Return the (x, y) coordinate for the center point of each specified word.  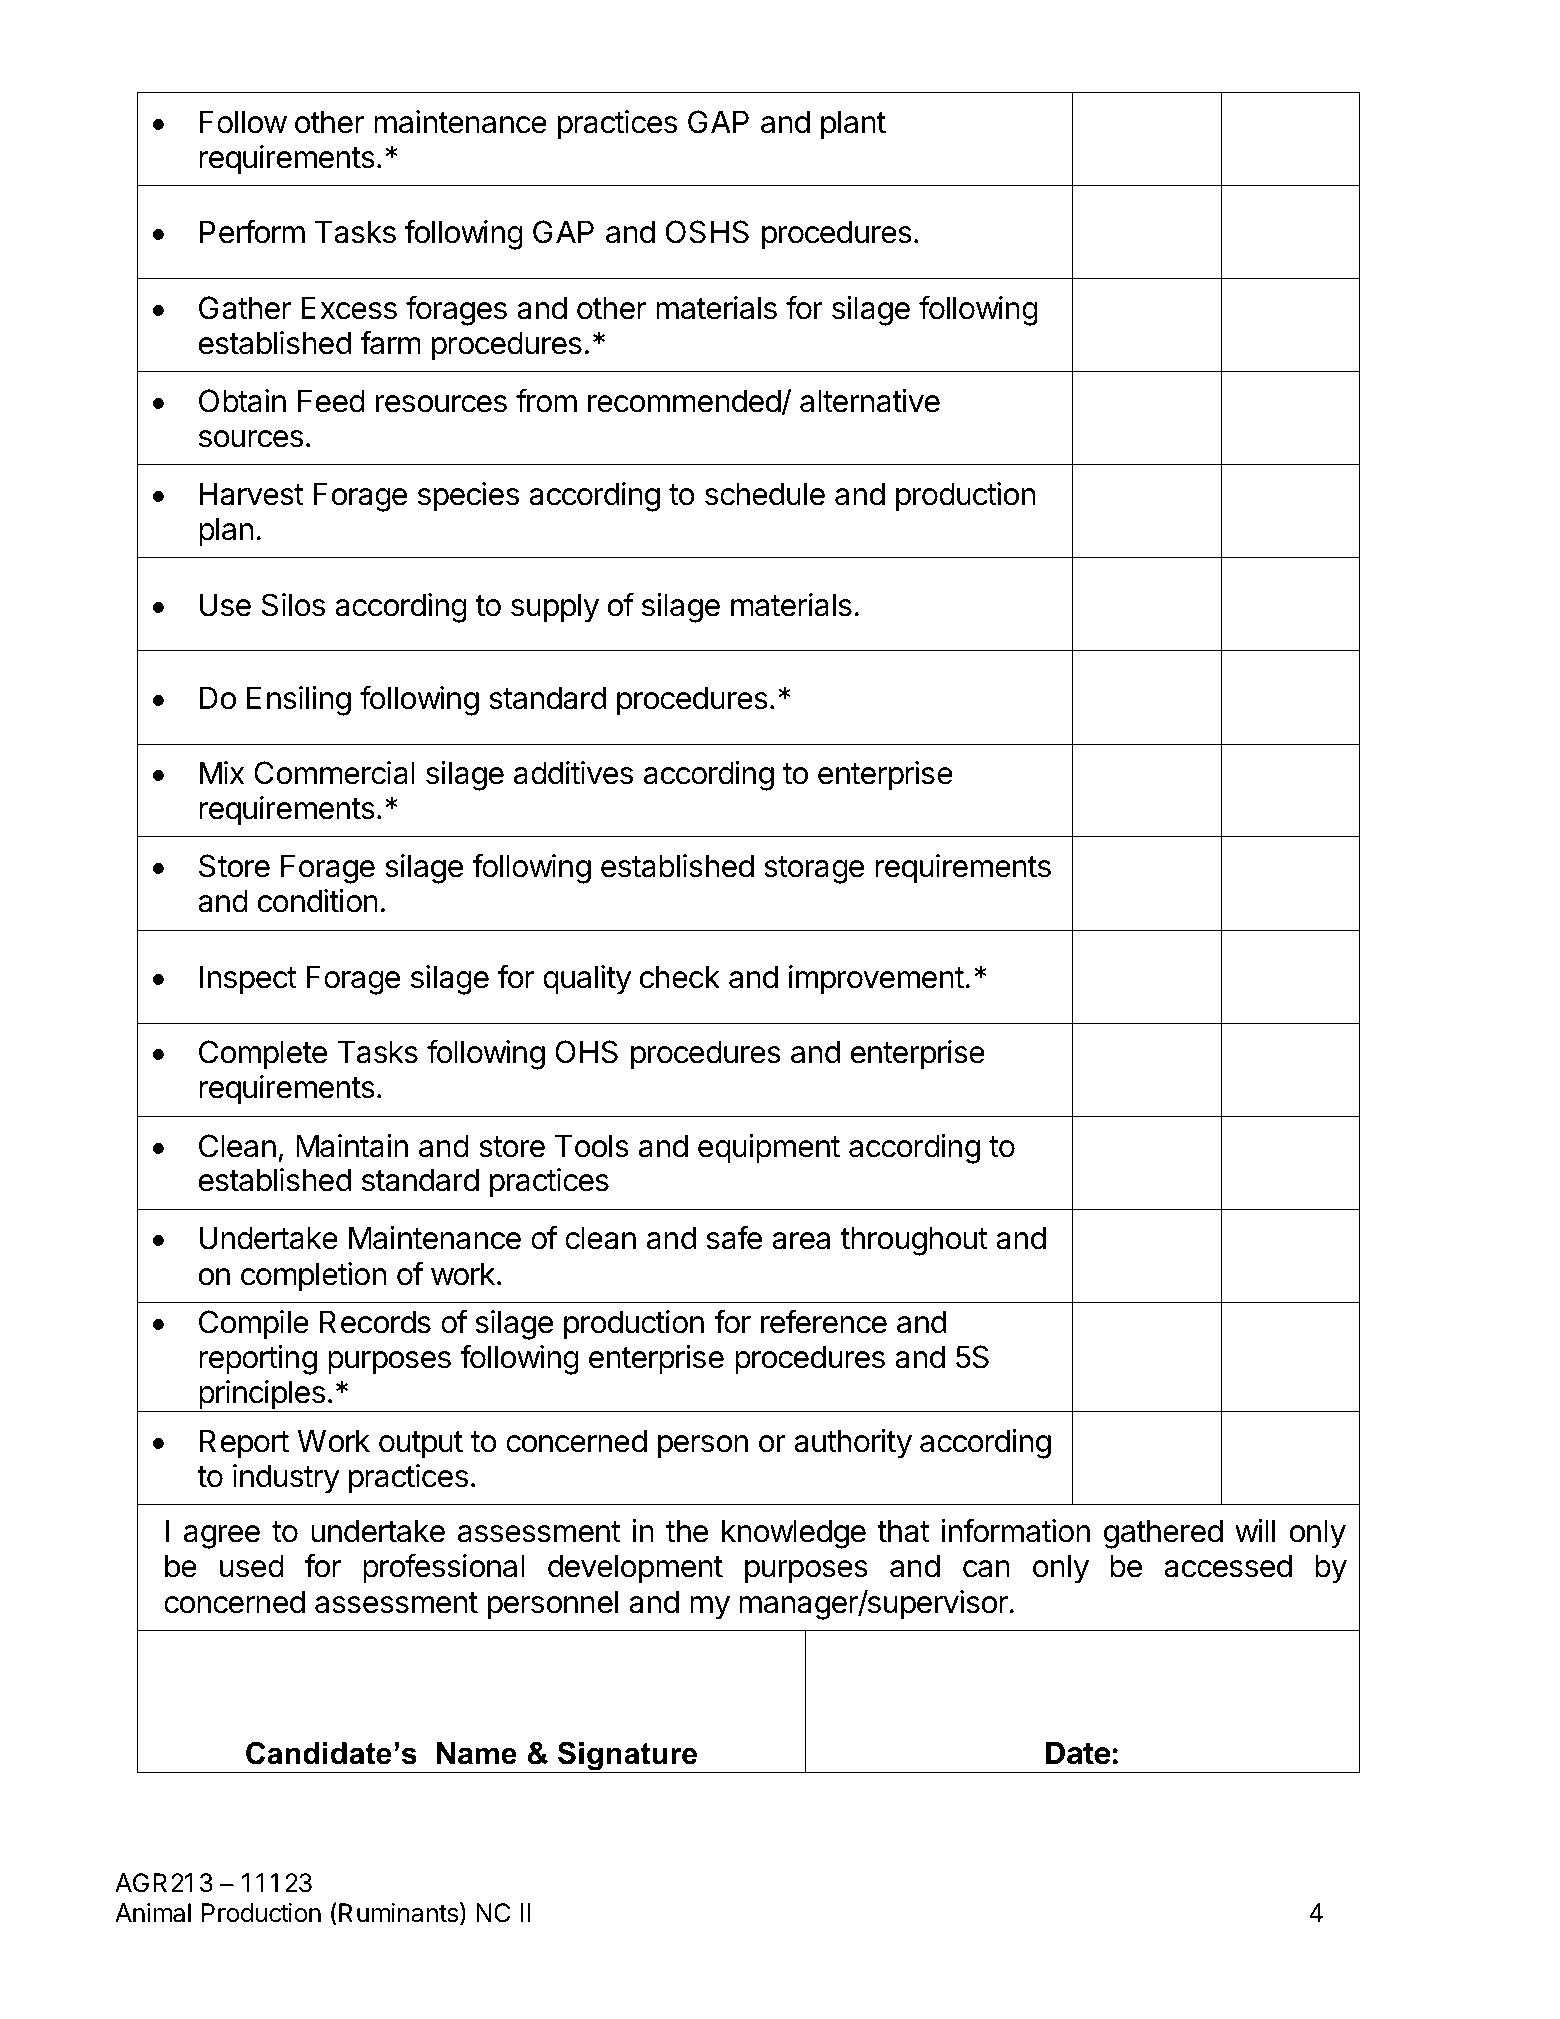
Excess (349, 308)
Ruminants (398, 1913)
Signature (628, 1757)
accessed (1228, 1566)
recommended (684, 401)
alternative (870, 401)
